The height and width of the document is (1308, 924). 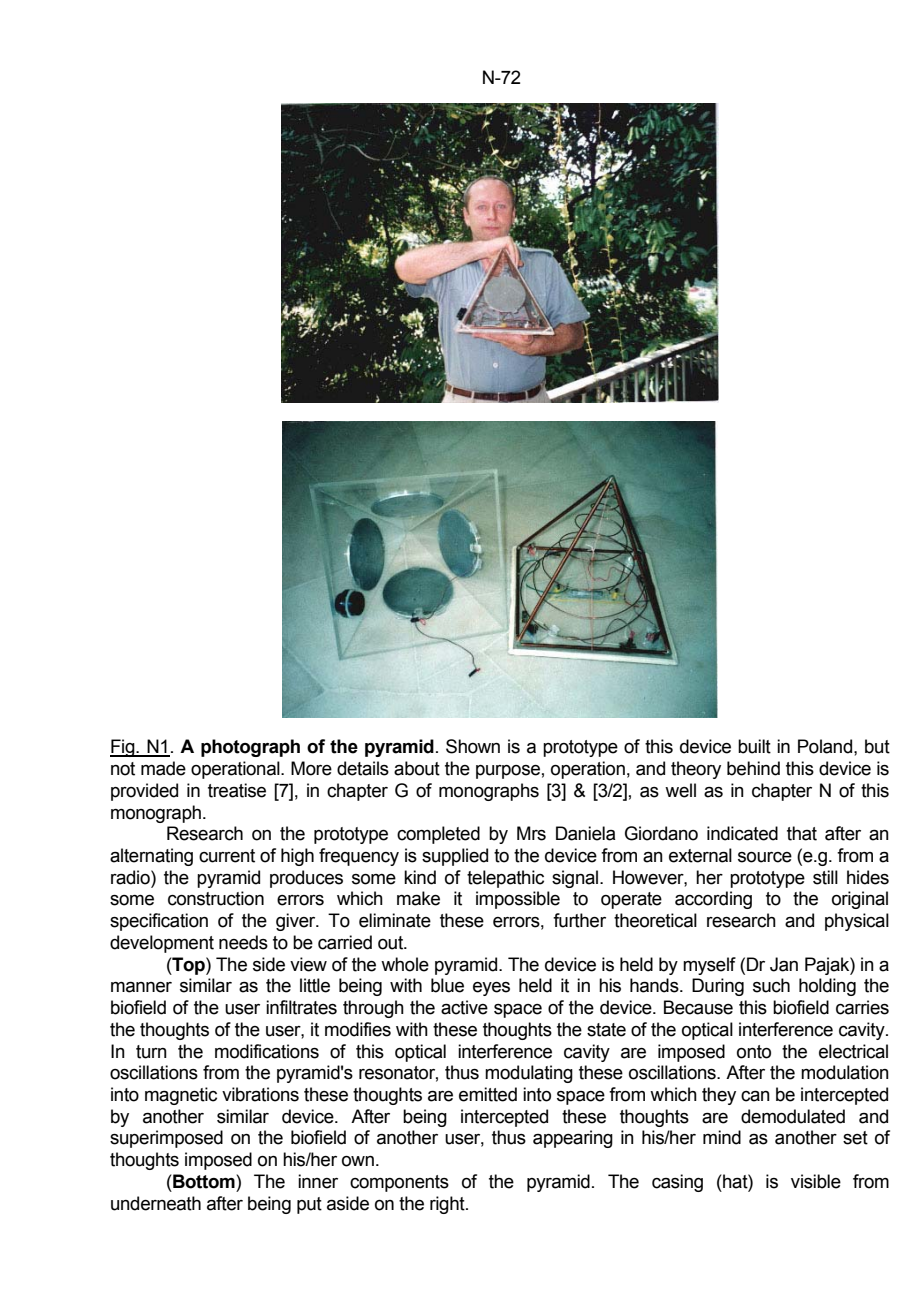 What do you see at coordinates (753, 768) in the document?
I see `behind` at bounding box center [753, 768].
